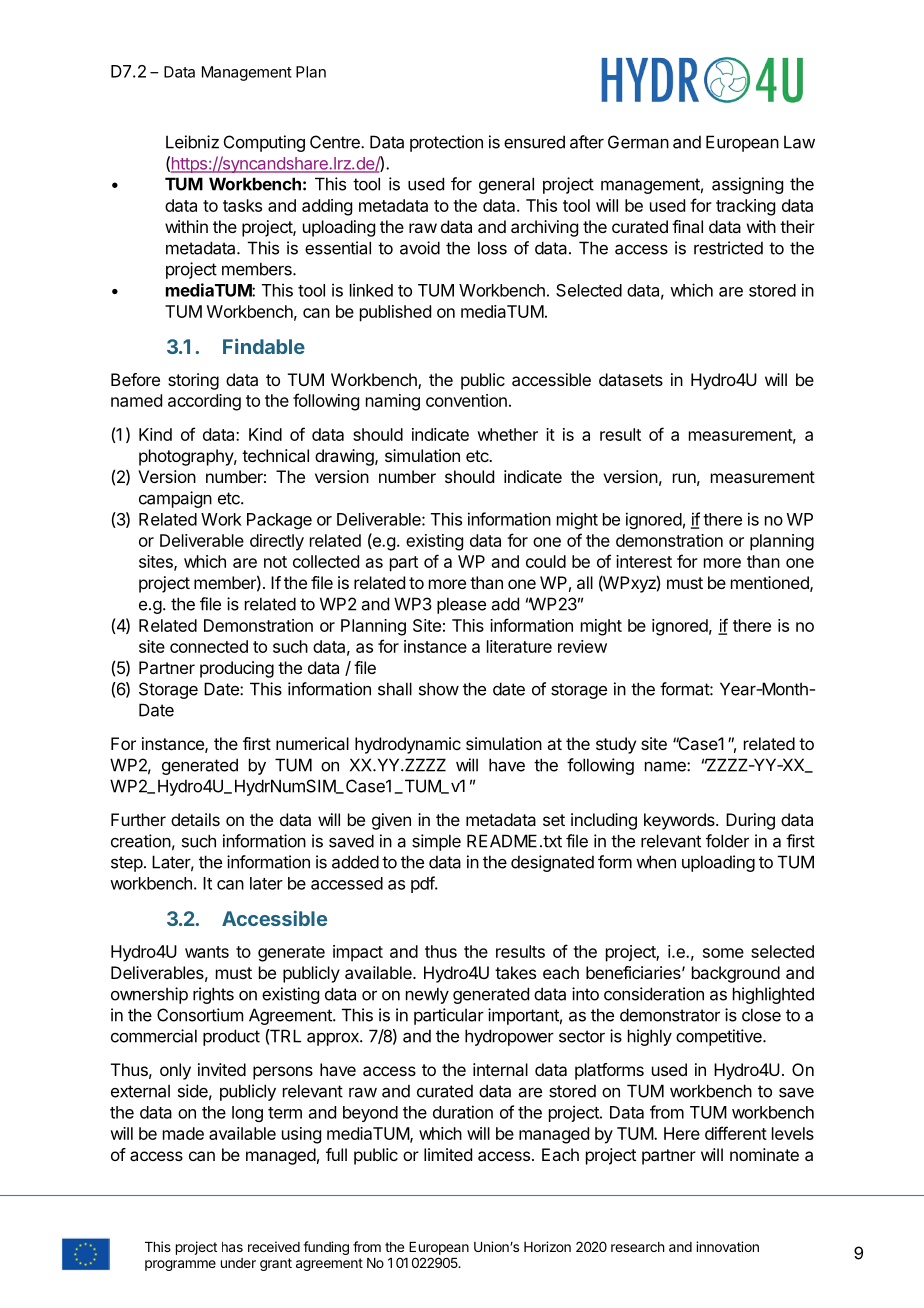 The height and width of the page is (1308, 924). What do you see at coordinates (750, 821) in the page?
I see `During` at bounding box center [750, 821].
